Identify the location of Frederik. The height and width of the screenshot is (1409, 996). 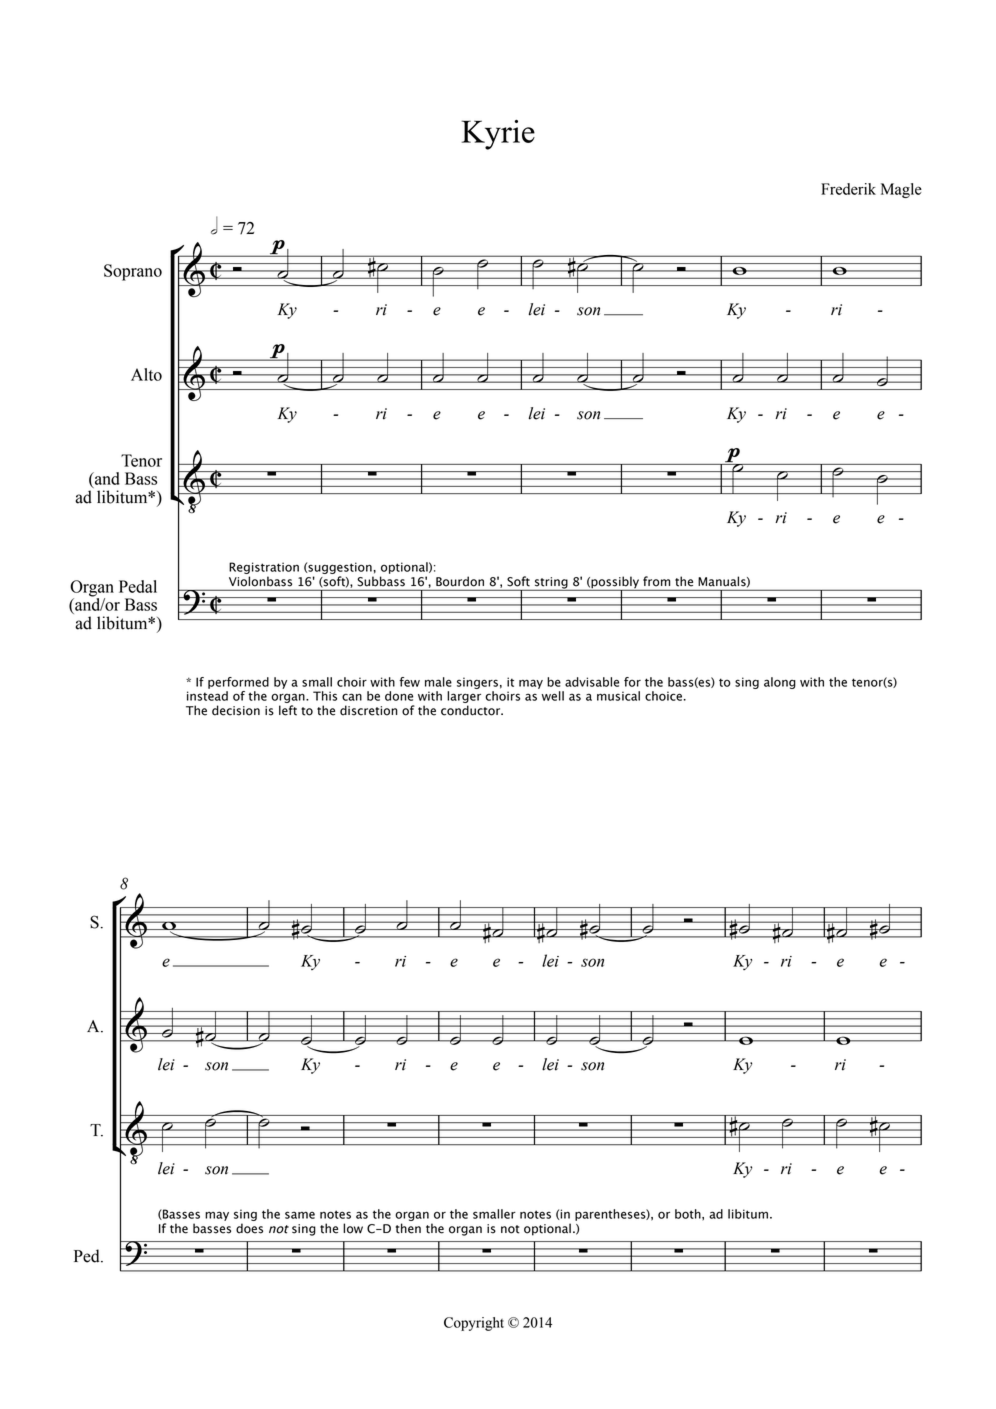
(848, 189).
